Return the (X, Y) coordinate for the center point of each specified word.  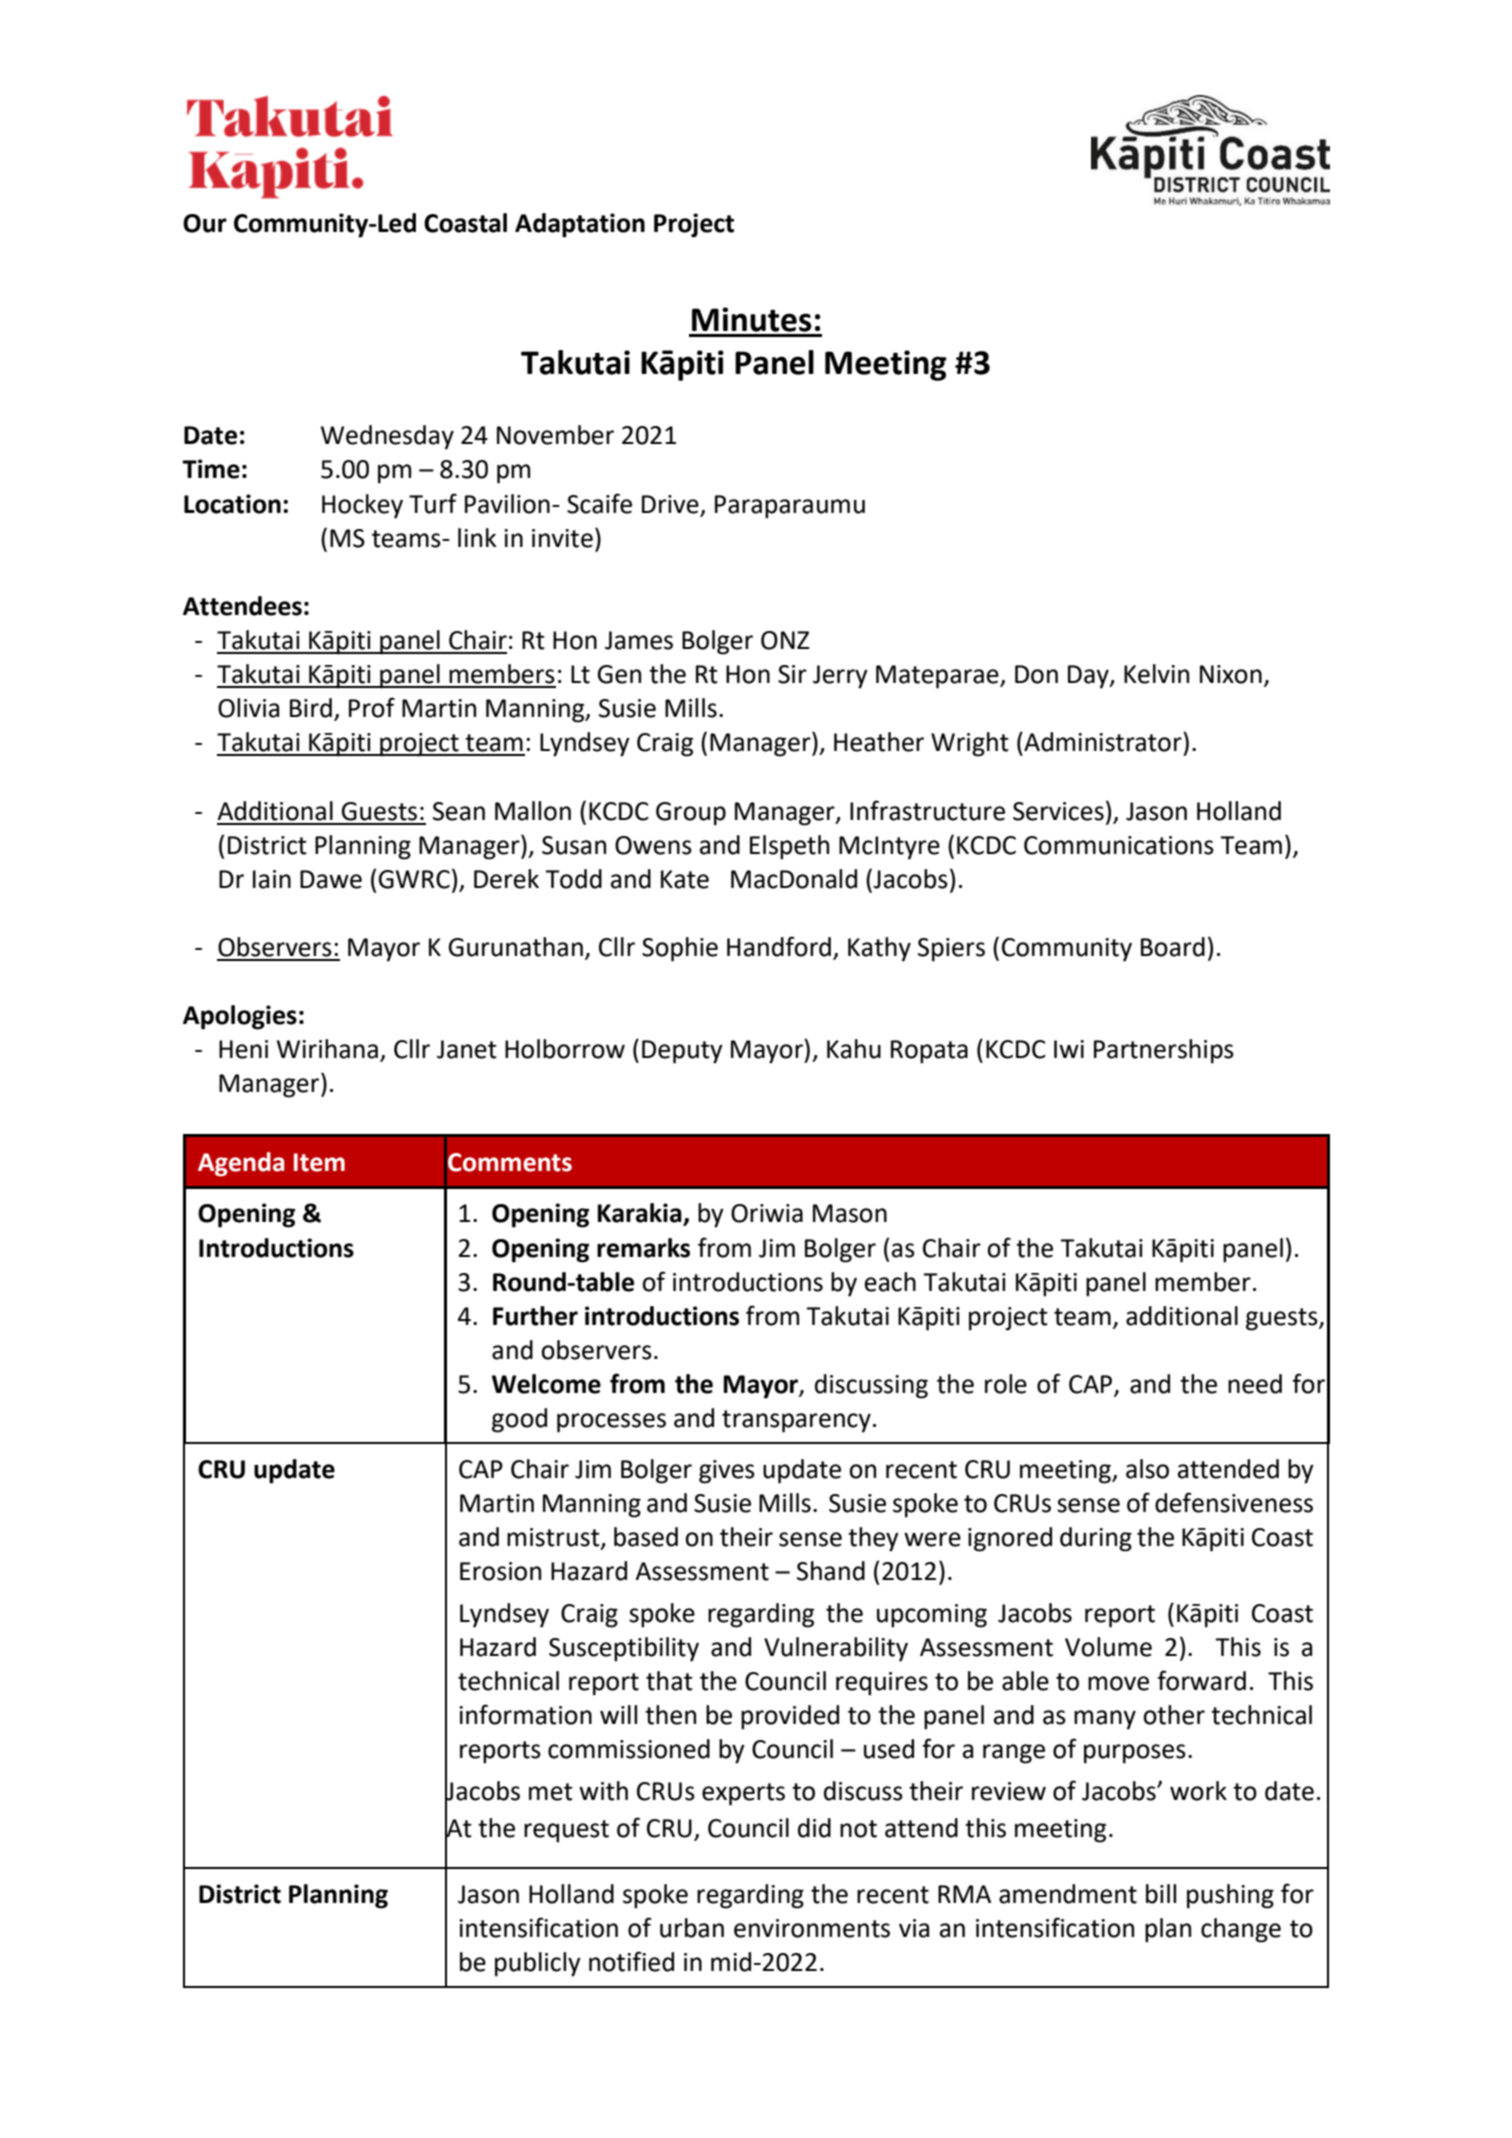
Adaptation (580, 225)
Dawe (331, 879)
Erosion (500, 1571)
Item (319, 1162)
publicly (538, 1964)
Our (205, 223)
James (639, 640)
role (1006, 1384)
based (646, 1537)
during (1096, 1539)
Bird (311, 708)
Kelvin (1156, 674)
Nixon (1231, 674)
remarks (643, 1248)
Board (1173, 947)
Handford (779, 946)
